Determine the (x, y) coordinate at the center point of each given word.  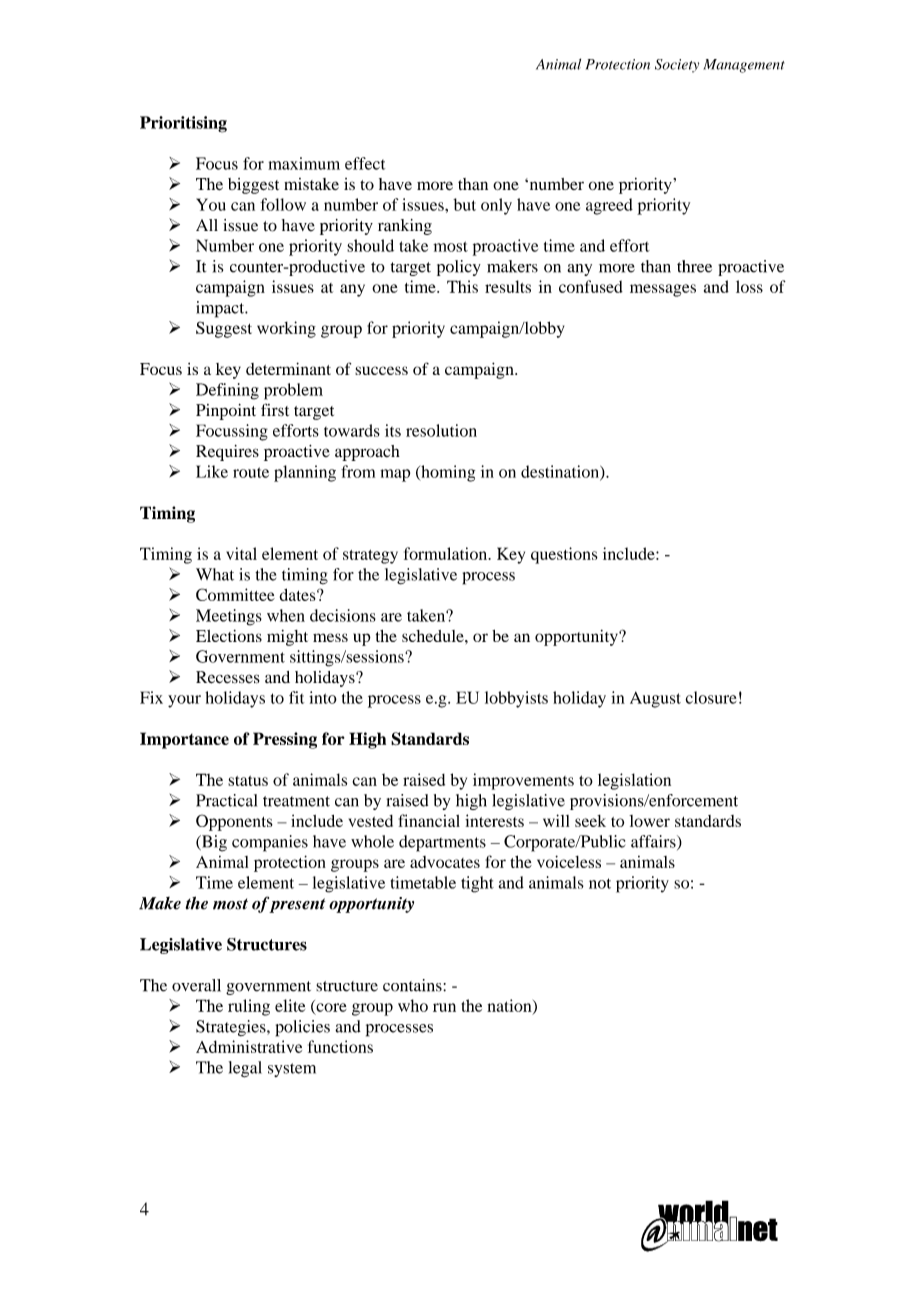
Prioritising (183, 124)
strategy (370, 557)
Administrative (249, 1046)
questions (564, 555)
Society (677, 66)
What (215, 574)
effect (365, 163)
